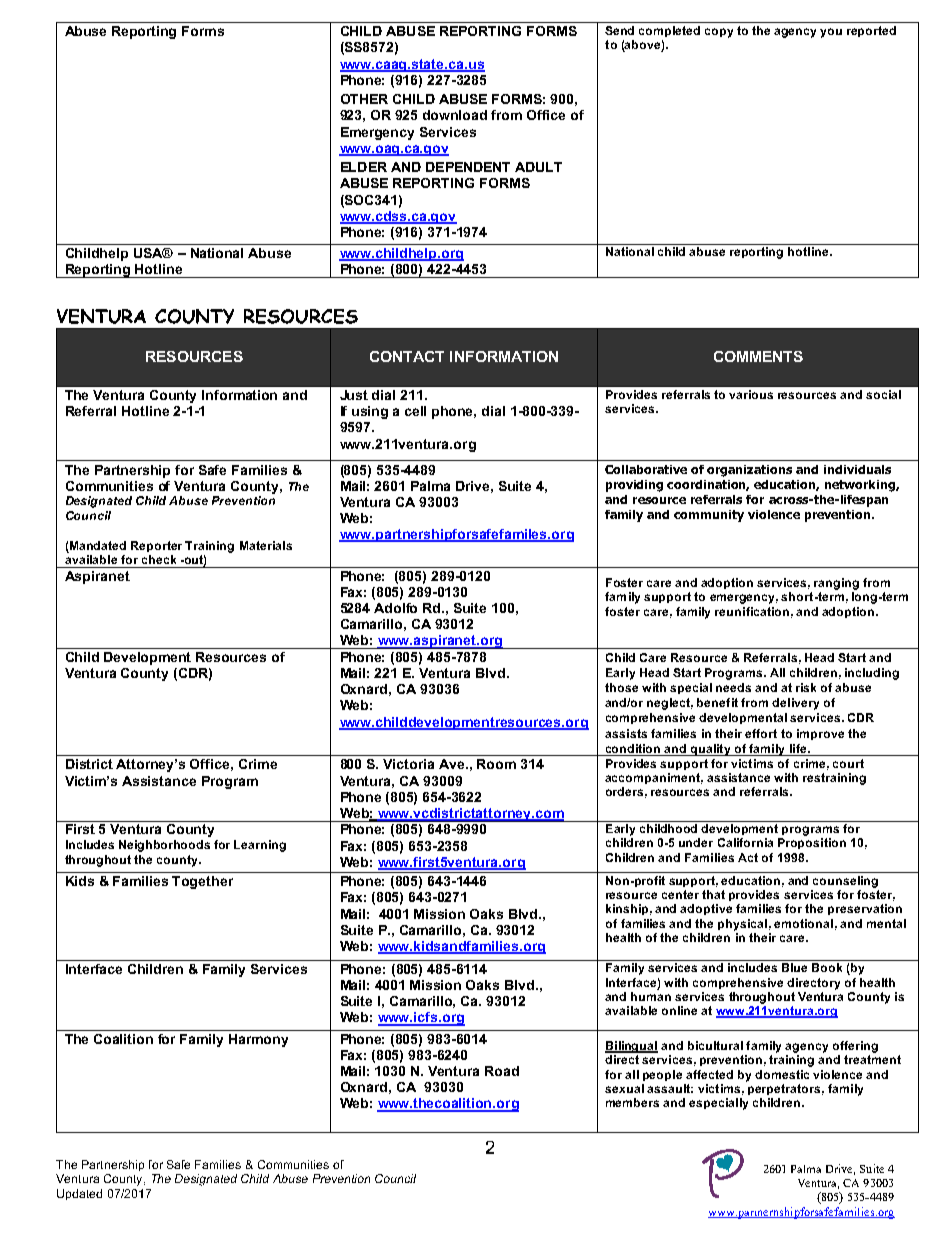 The image size is (952, 1233). I want to click on download, so click(455, 115).
